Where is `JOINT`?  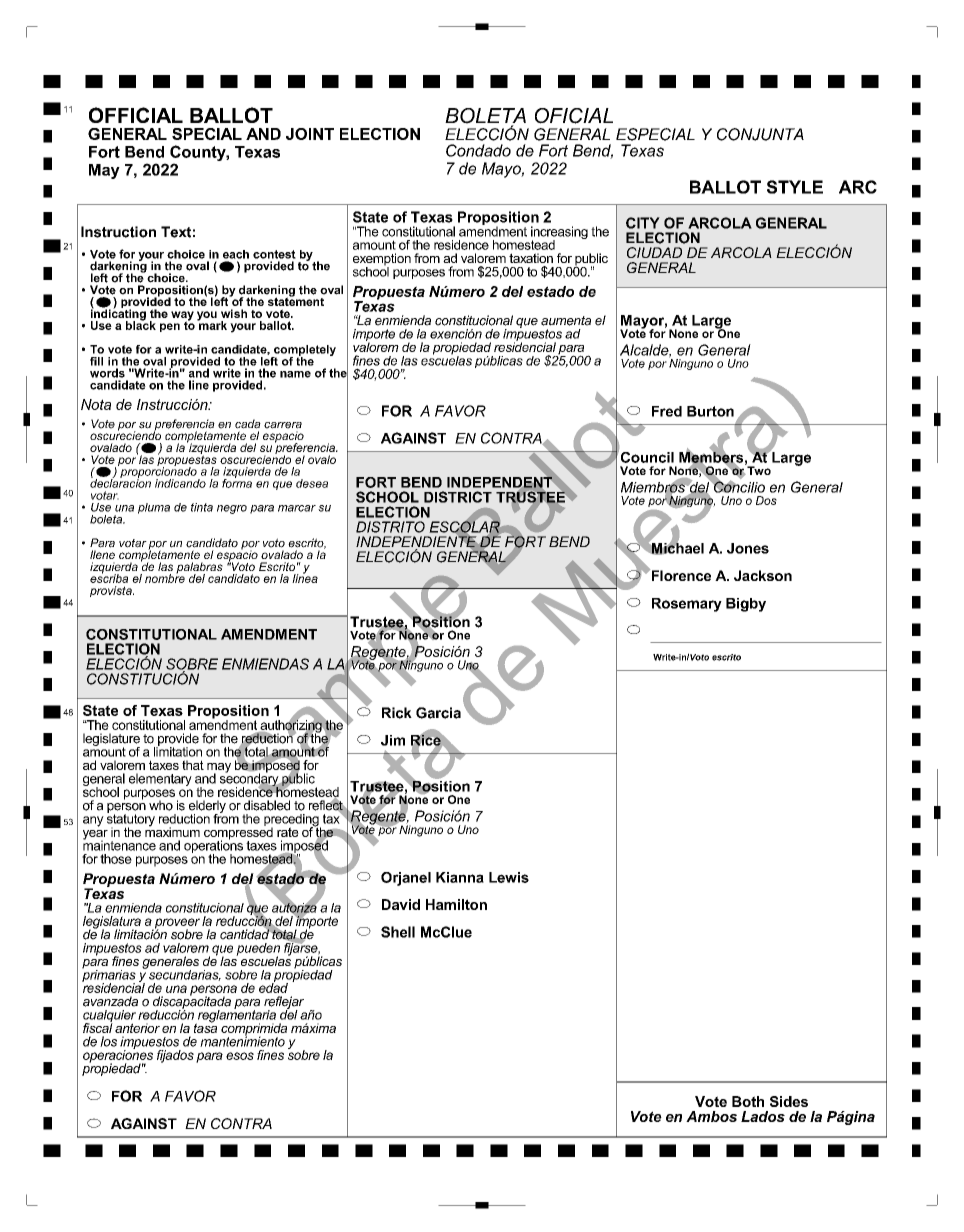
JOINT is located at coordinates (310, 134).
